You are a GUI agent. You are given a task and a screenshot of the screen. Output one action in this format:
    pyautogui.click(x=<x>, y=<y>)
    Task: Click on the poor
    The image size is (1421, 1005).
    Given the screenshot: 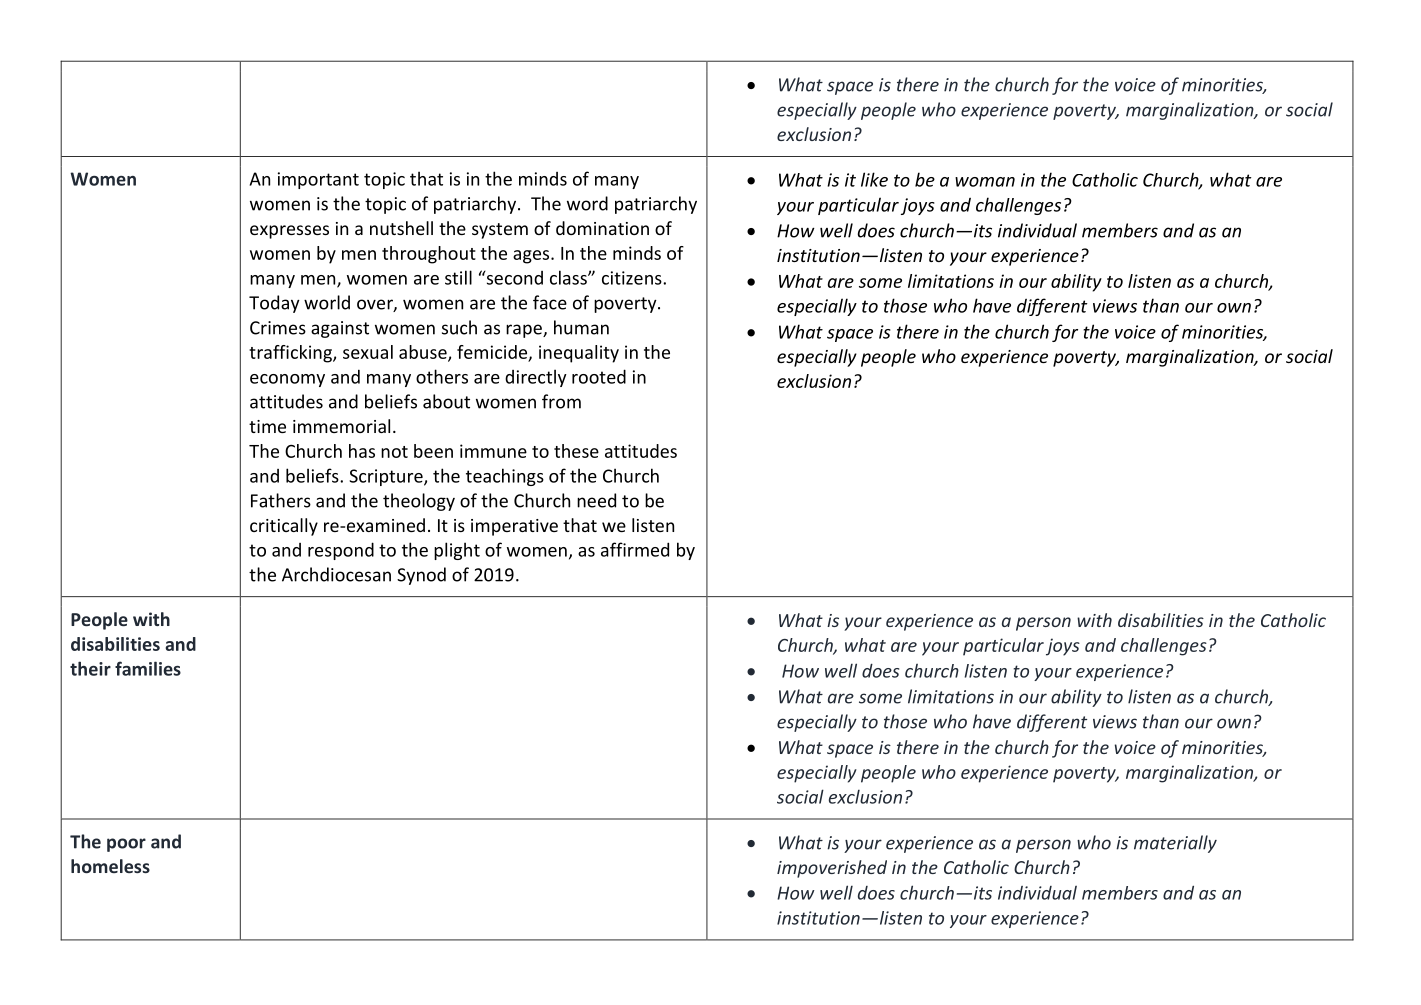 What is the action you would take?
    pyautogui.click(x=126, y=845)
